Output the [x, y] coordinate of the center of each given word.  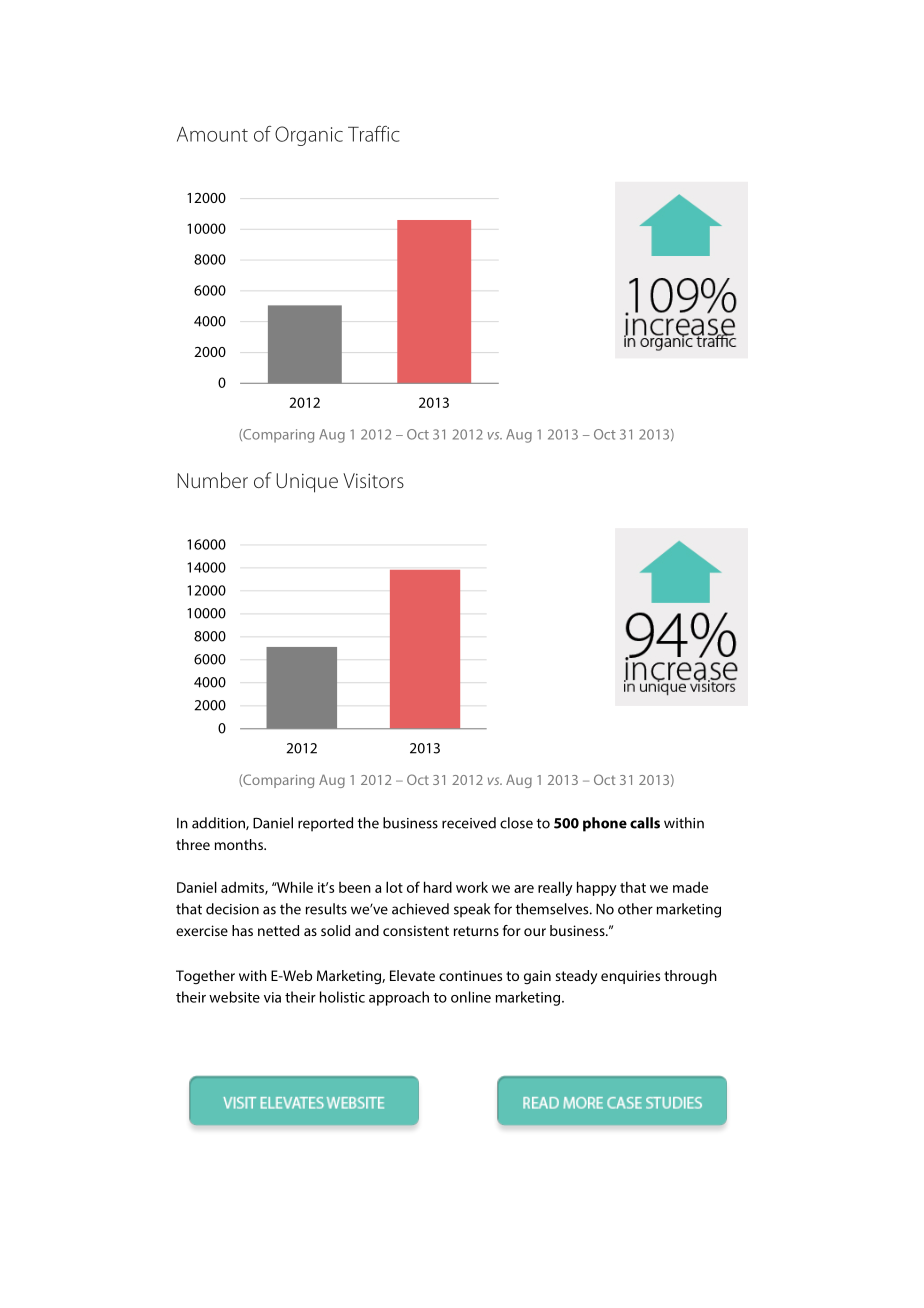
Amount [212, 134]
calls [645, 823]
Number [213, 480]
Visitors [373, 480]
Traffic [374, 134]
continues [470, 975]
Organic [309, 136]
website [234, 997]
